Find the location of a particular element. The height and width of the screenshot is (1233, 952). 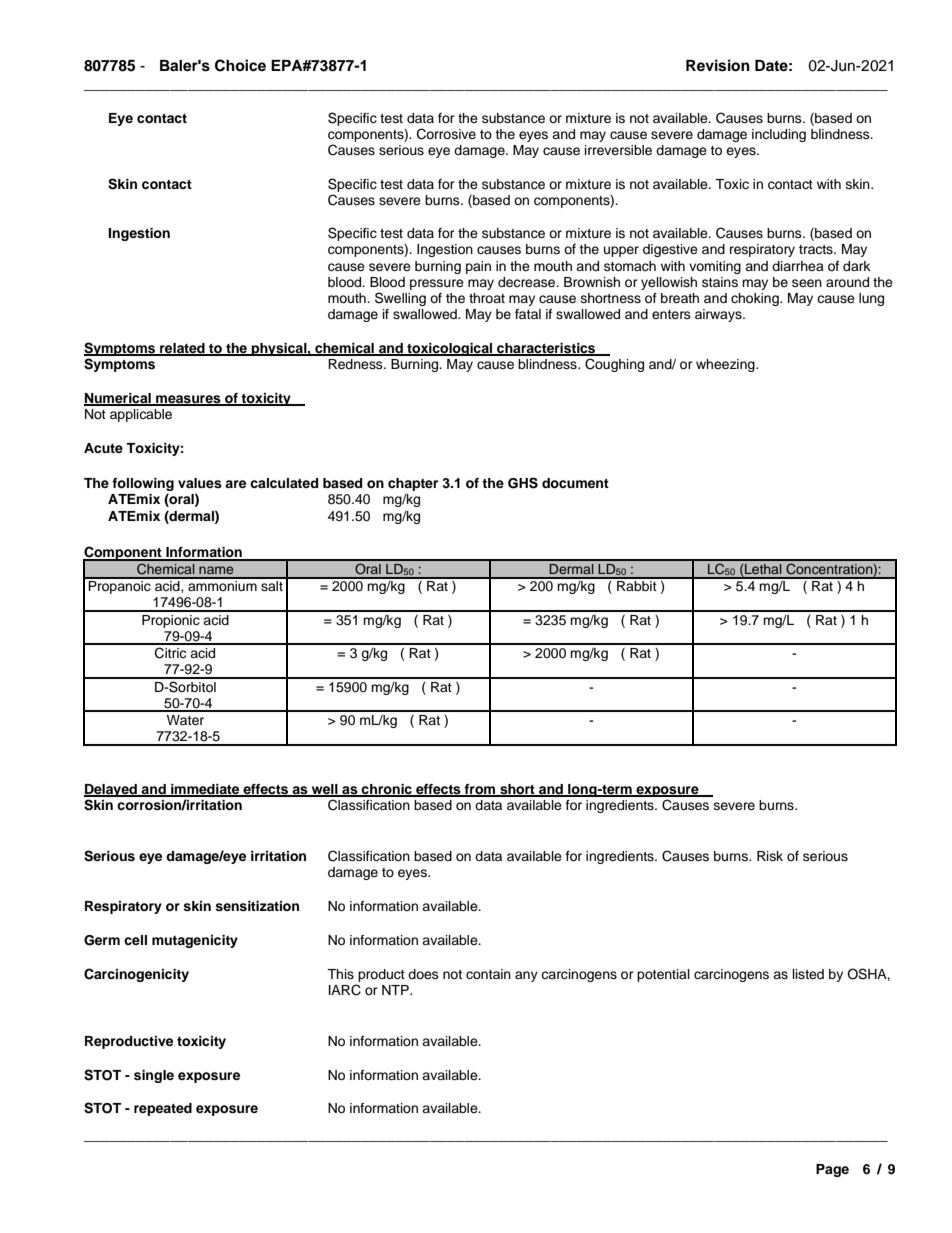

GHS is located at coordinates (523, 483).
